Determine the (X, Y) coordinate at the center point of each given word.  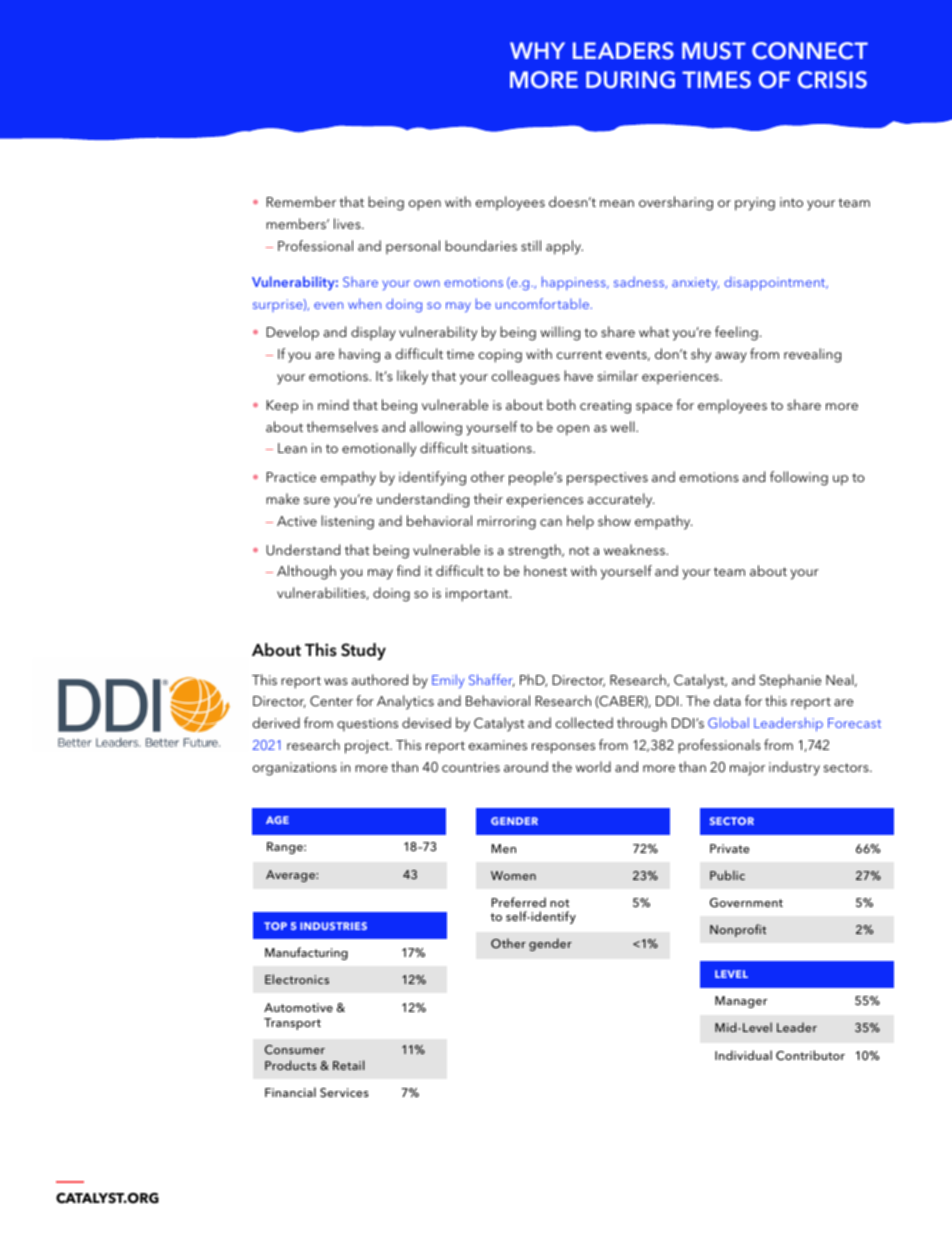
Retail (348, 1065)
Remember (301, 201)
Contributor (810, 1055)
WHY (537, 50)
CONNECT (810, 51)
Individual (743, 1055)
